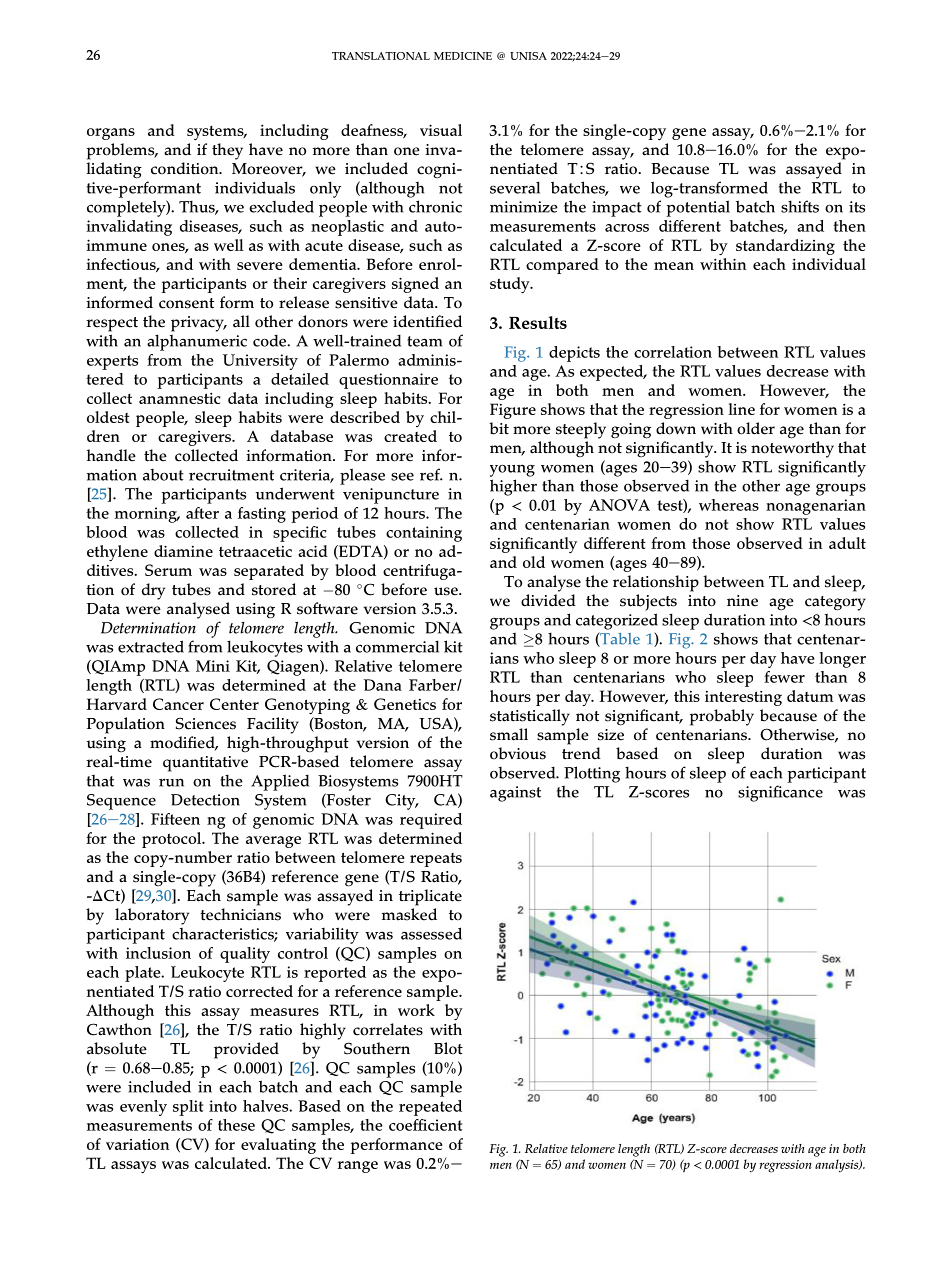 The height and width of the screenshot is (1270, 952). I want to click on repeated, so click(430, 1108).
